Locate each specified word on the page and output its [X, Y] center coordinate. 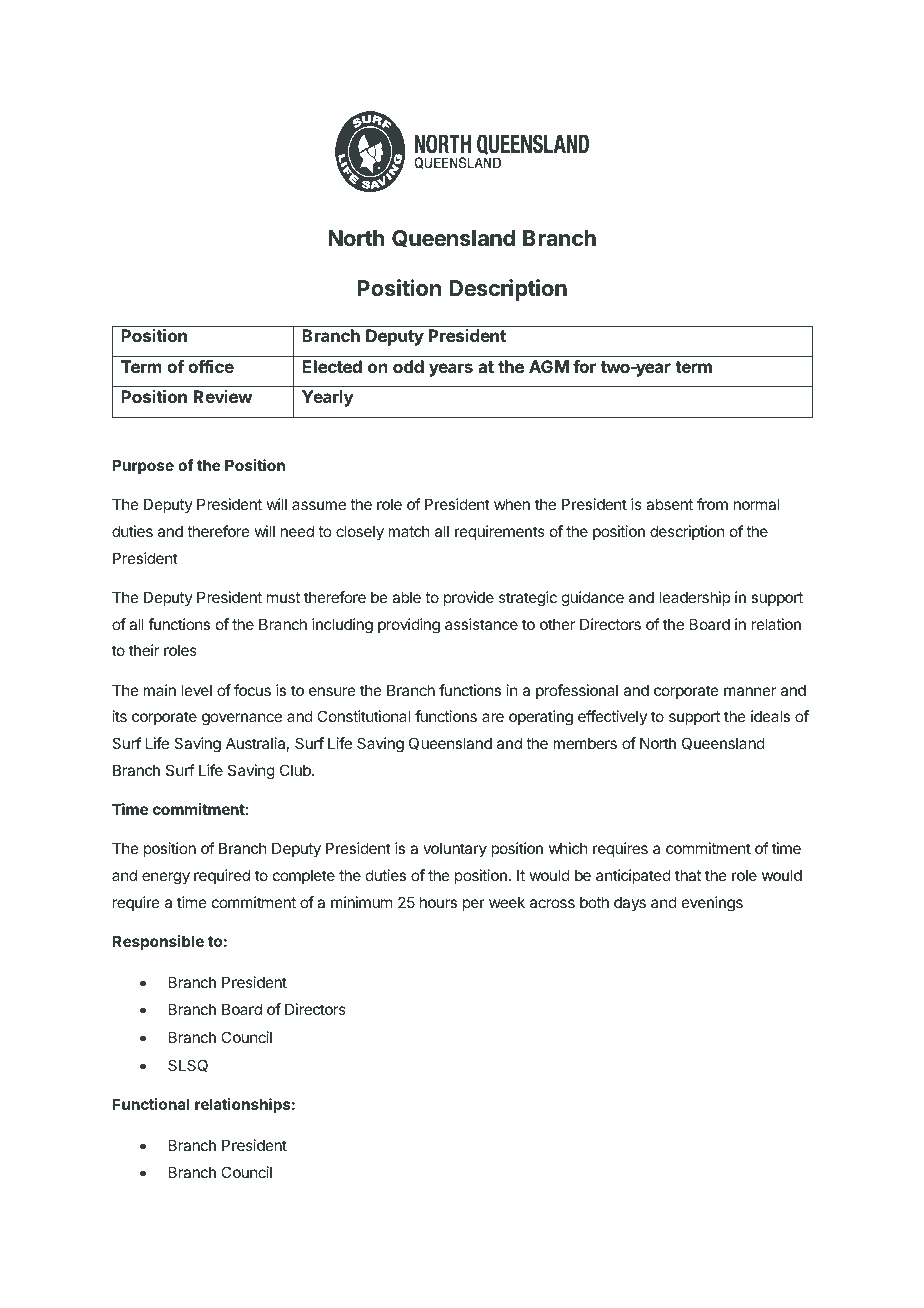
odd [408, 366]
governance [242, 719]
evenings [712, 904]
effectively [612, 717]
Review [223, 396]
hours [438, 902]
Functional [150, 1104]
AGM [549, 366]
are [493, 717]
